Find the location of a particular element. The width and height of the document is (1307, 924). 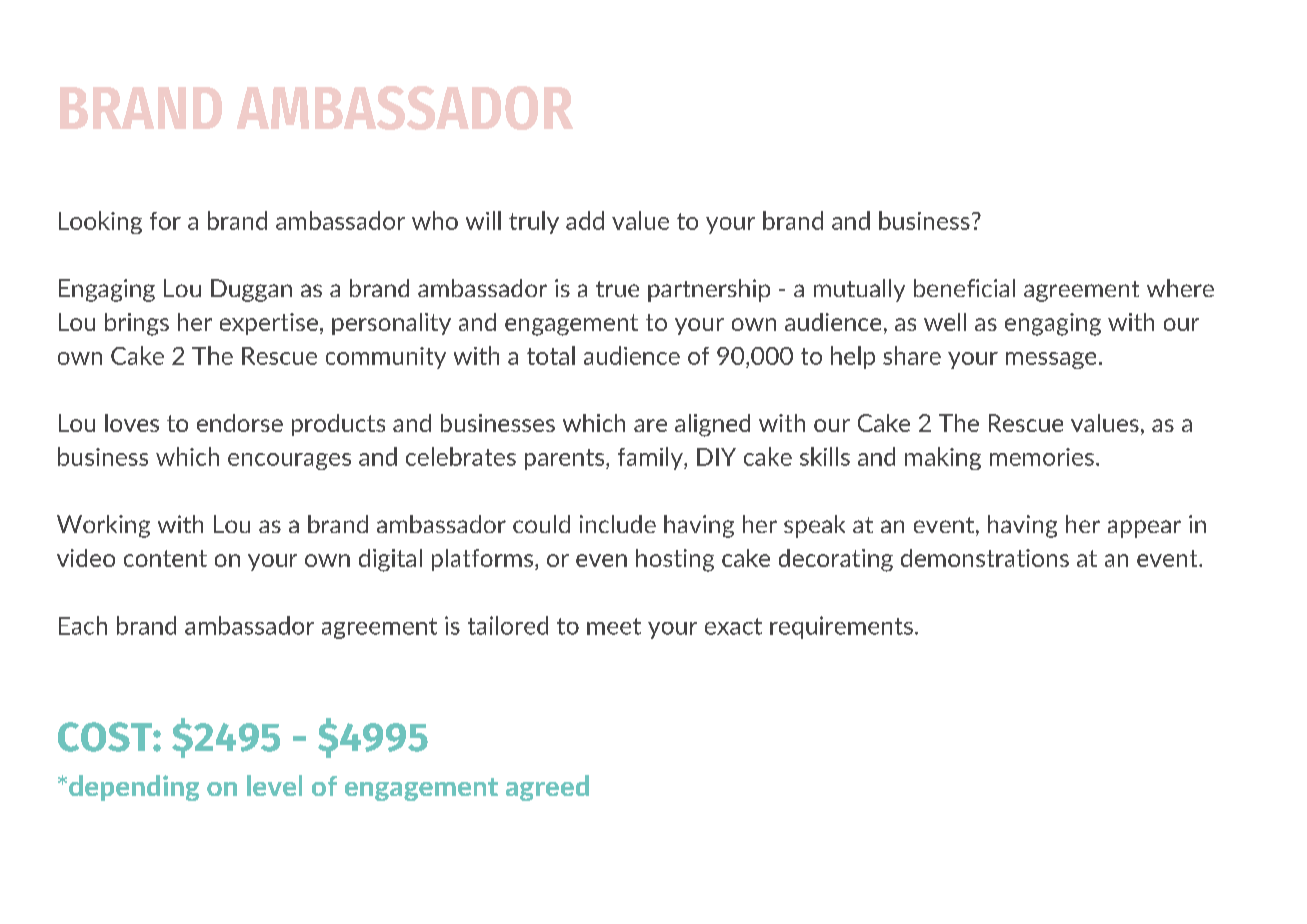

agreed is located at coordinates (547, 788).
